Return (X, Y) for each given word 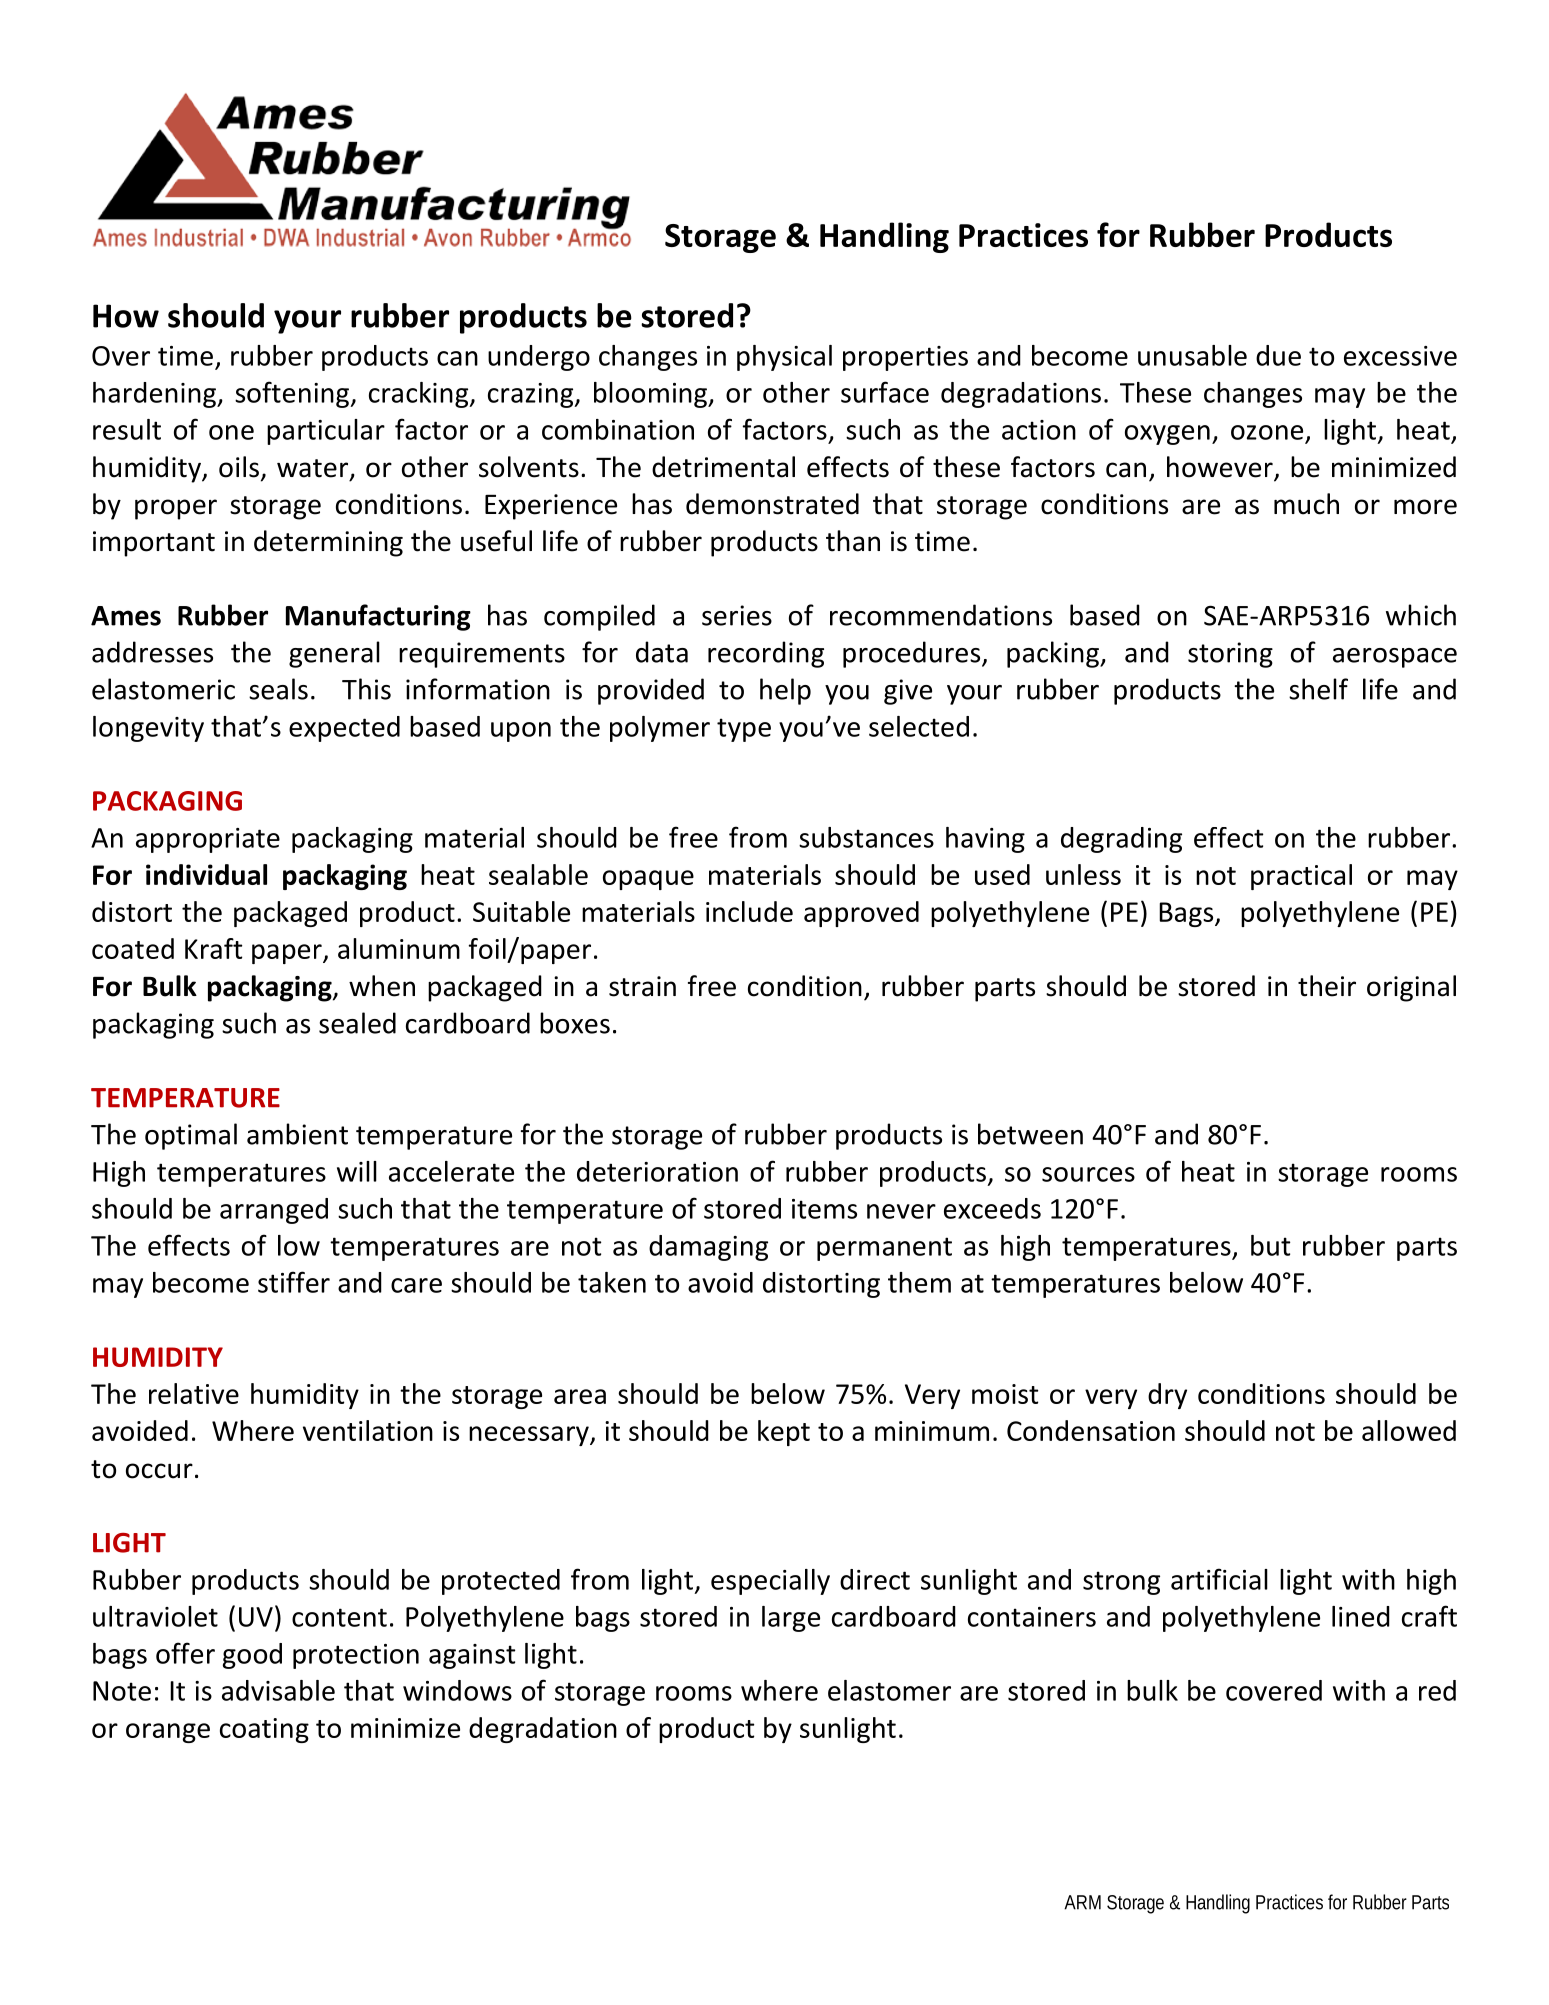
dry (1167, 1396)
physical (784, 358)
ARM (1082, 1902)
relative (194, 1393)
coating (264, 1730)
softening (293, 394)
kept (784, 1433)
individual (206, 874)
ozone (1267, 432)
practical (1301, 877)
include (749, 911)
